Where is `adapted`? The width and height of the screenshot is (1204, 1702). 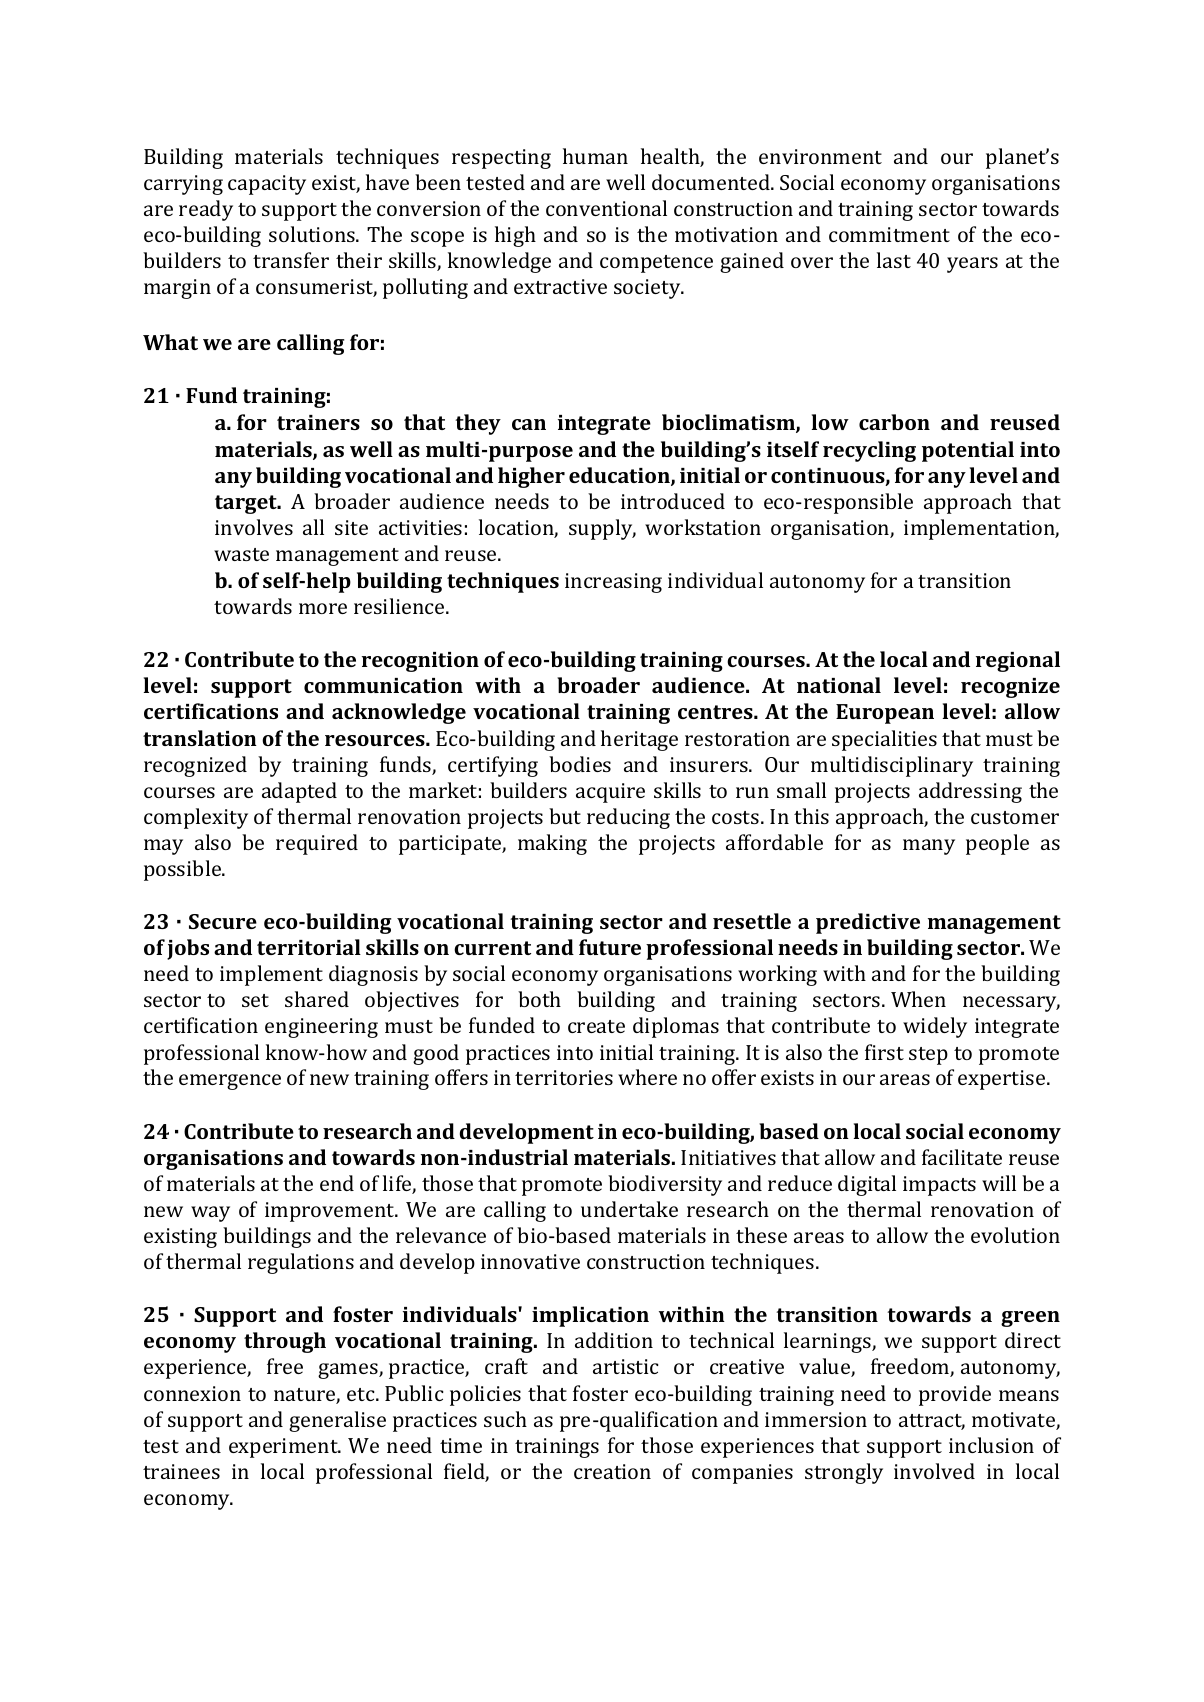 adapted is located at coordinates (299, 792).
